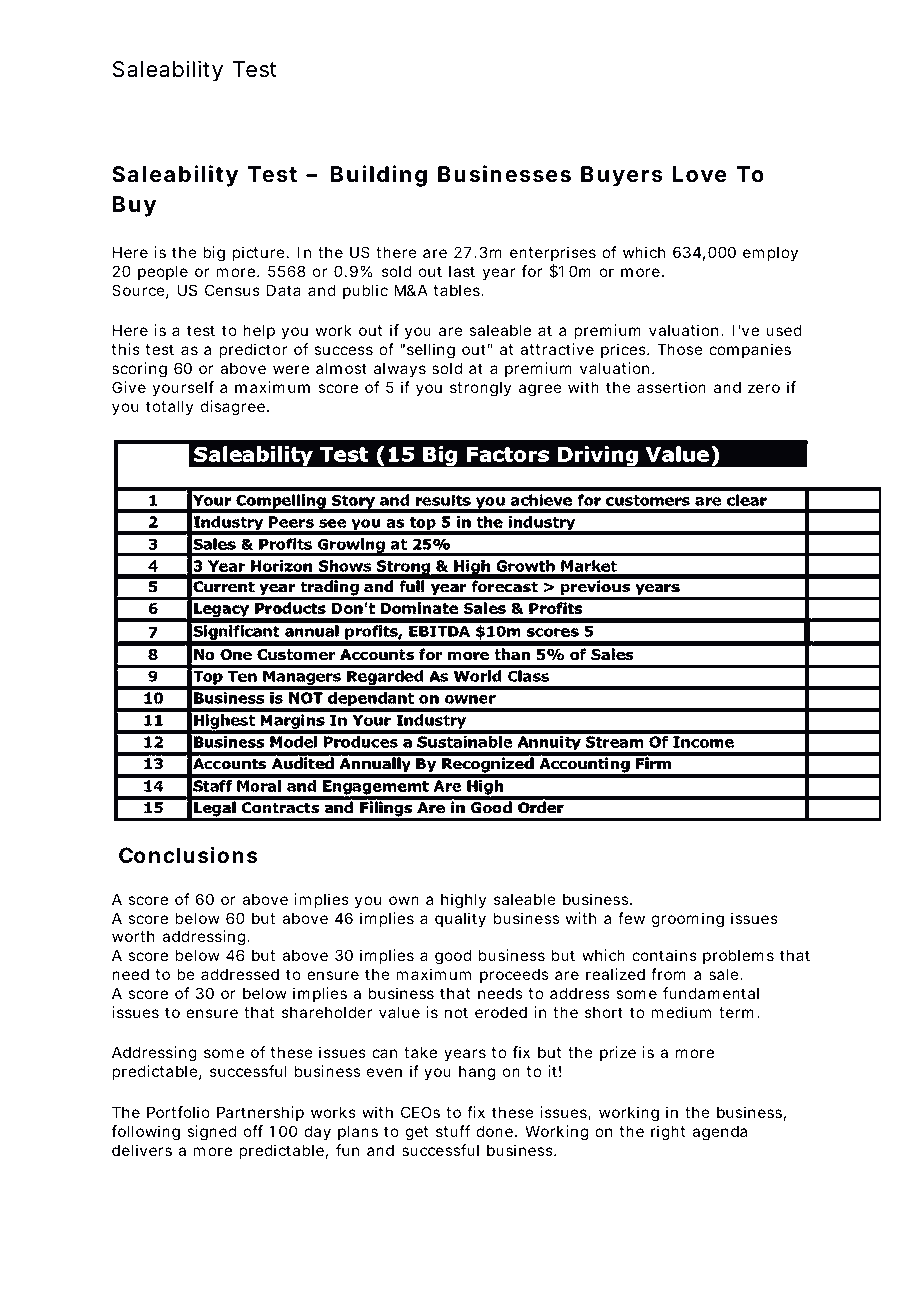 The image size is (924, 1307). I want to click on highly, so click(464, 901).
